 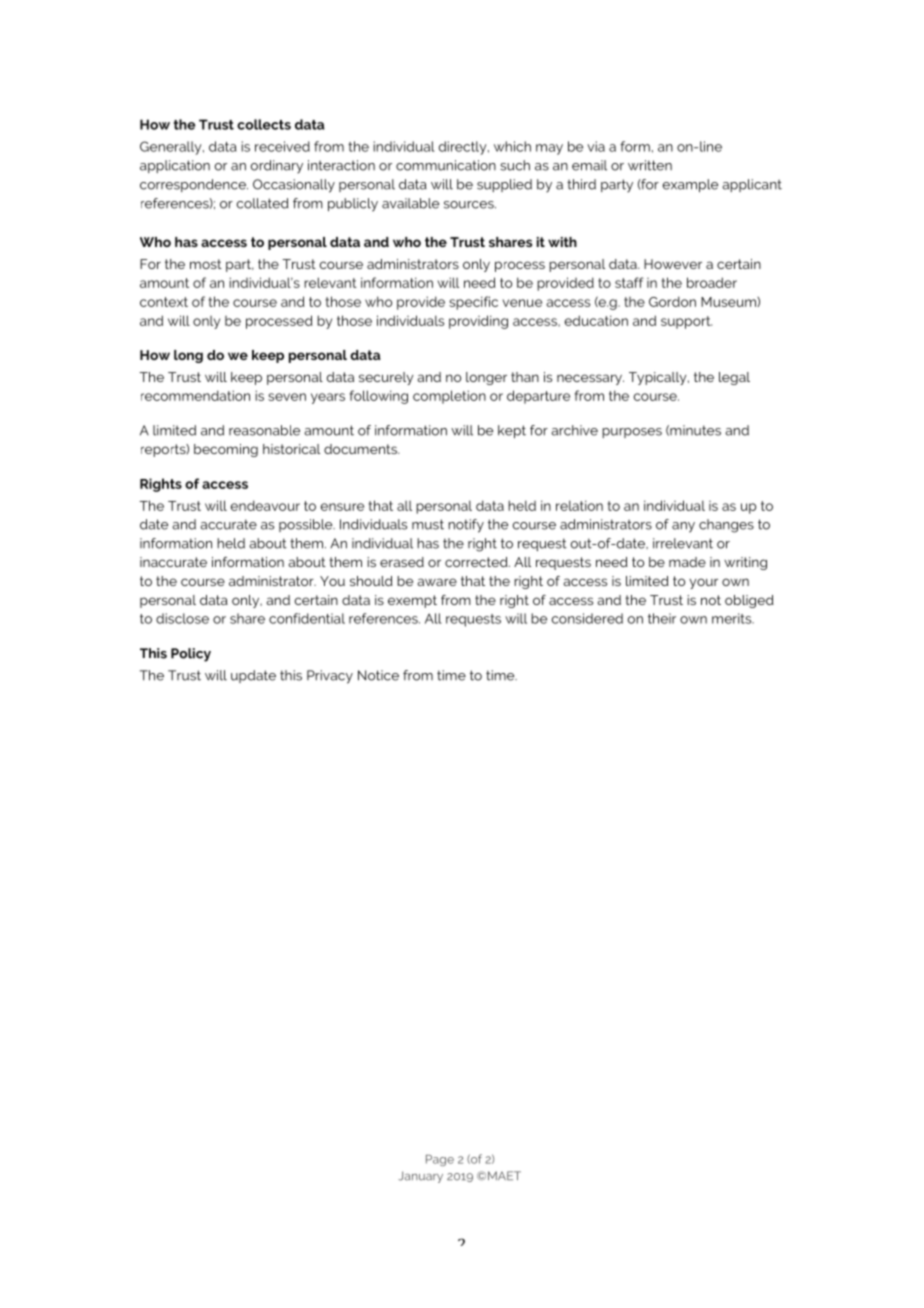 I want to click on communication, so click(x=446, y=165).
